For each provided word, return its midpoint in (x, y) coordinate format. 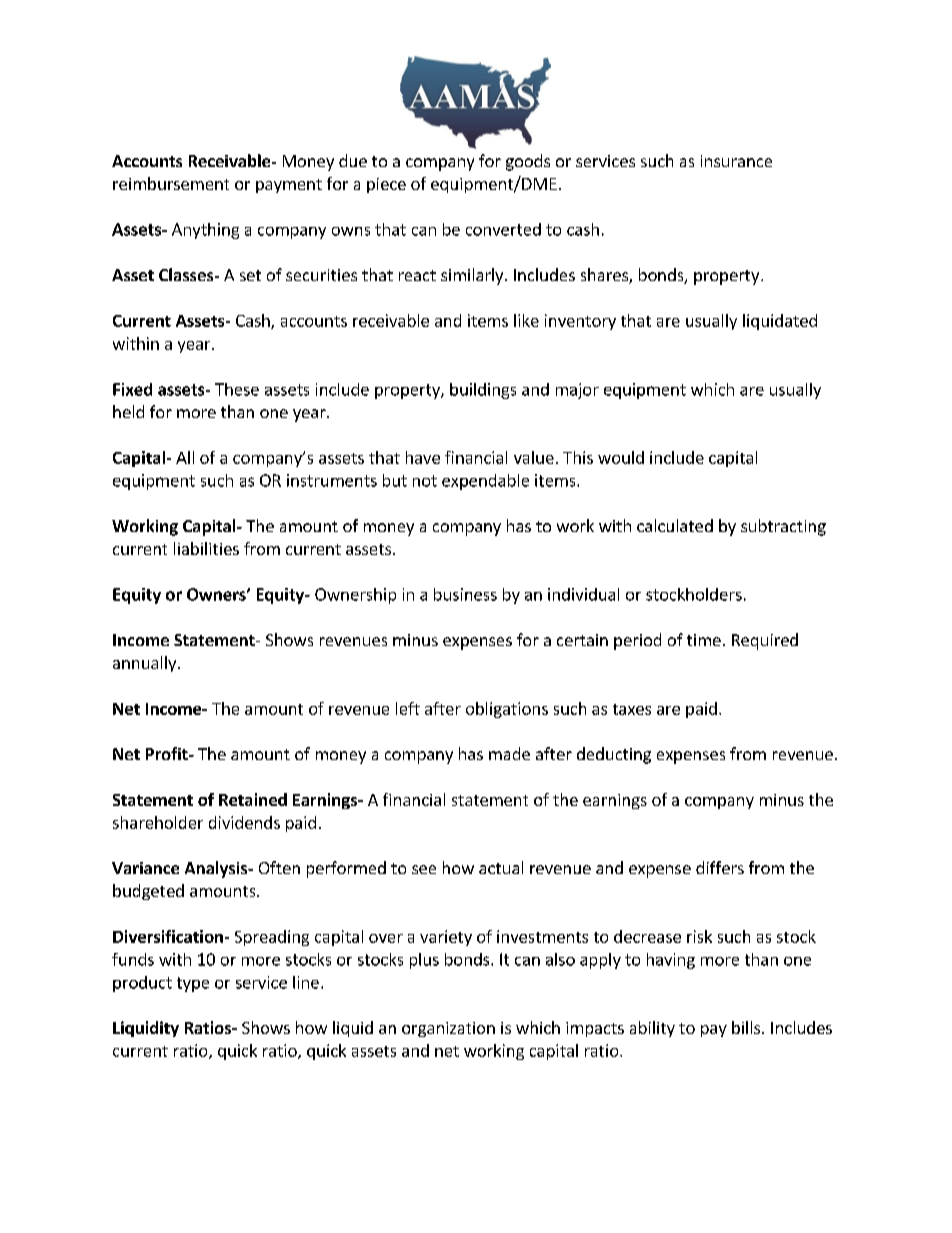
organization (448, 1029)
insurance (736, 161)
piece (386, 185)
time (704, 640)
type (193, 984)
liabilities (206, 548)
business (465, 594)
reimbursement (171, 183)
